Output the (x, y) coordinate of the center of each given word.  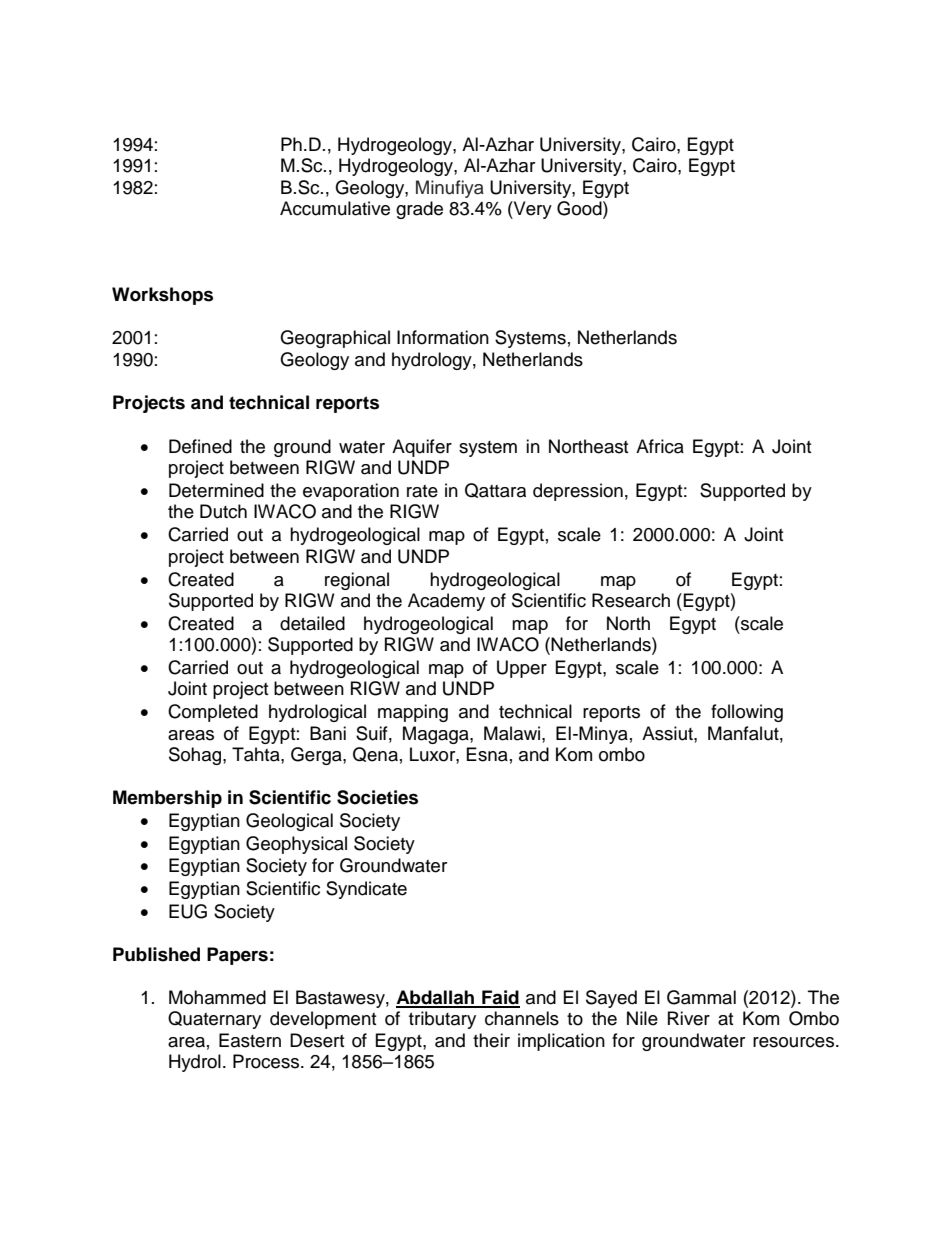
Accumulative (335, 208)
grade (419, 210)
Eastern (250, 1040)
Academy (446, 602)
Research (631, 600)
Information (443, 337)
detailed (312, 623)
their (491, 1040)
